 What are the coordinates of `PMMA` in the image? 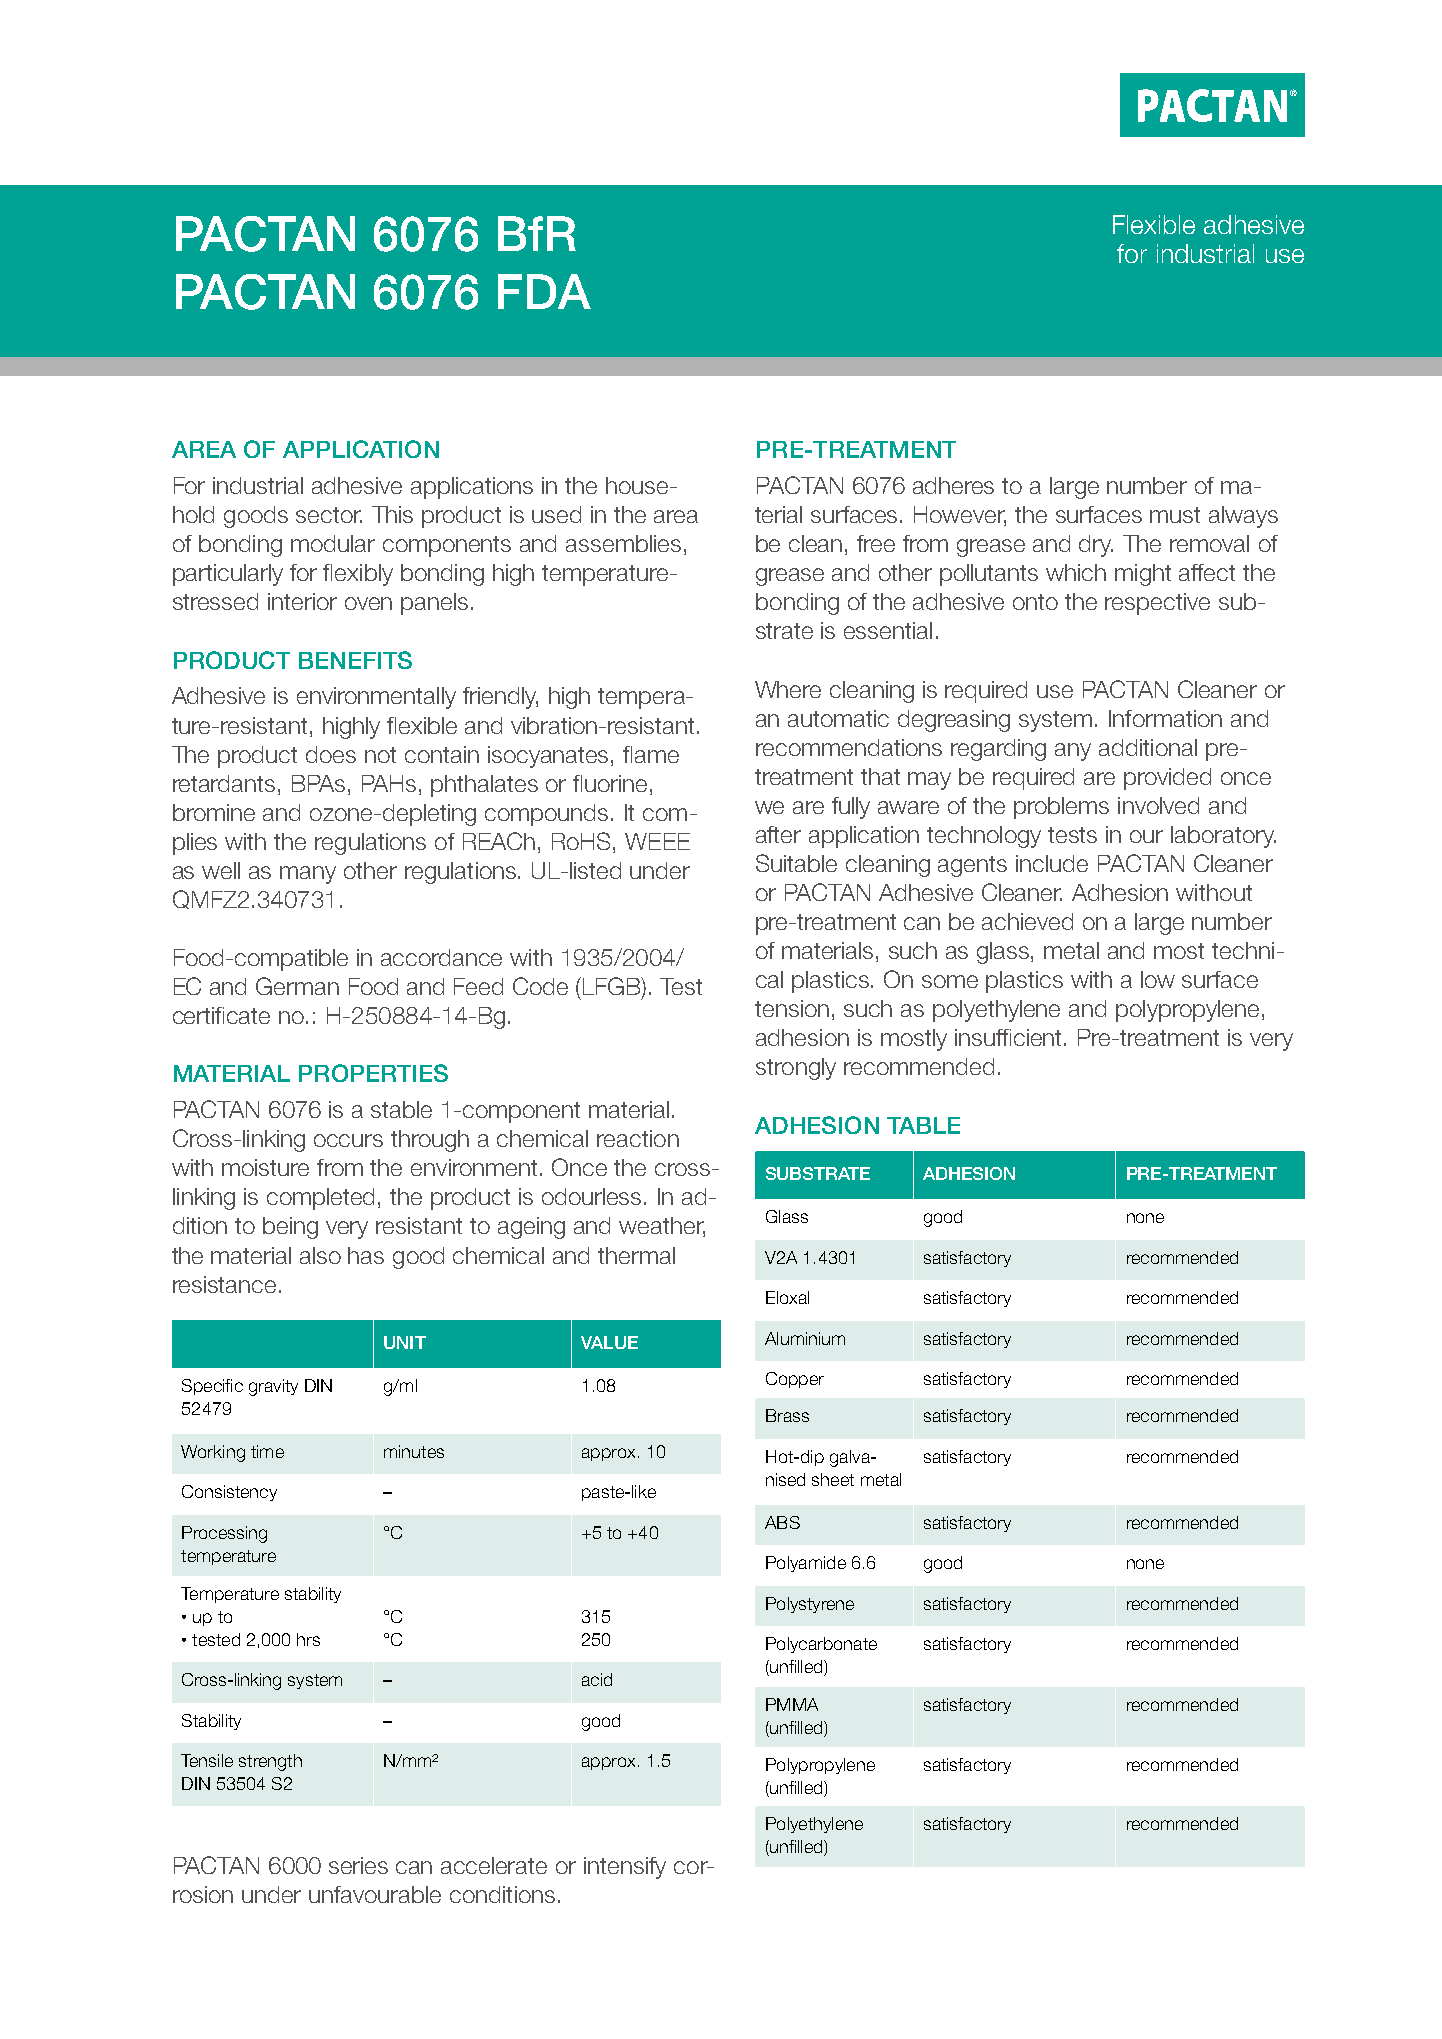 It's located at (792, 1704).
